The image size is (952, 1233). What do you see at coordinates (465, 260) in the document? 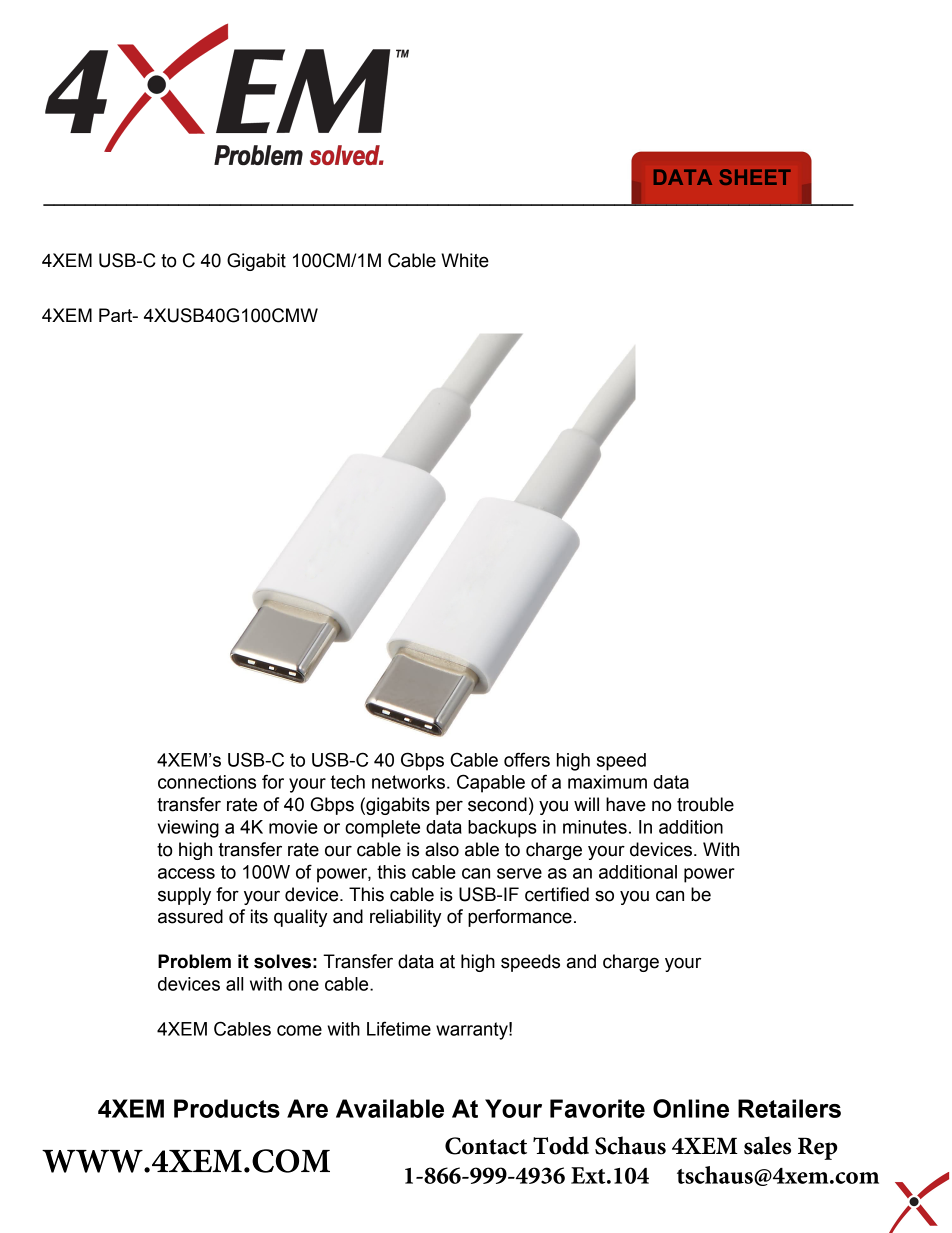
I see `White` at bounding box center [465, 260].
